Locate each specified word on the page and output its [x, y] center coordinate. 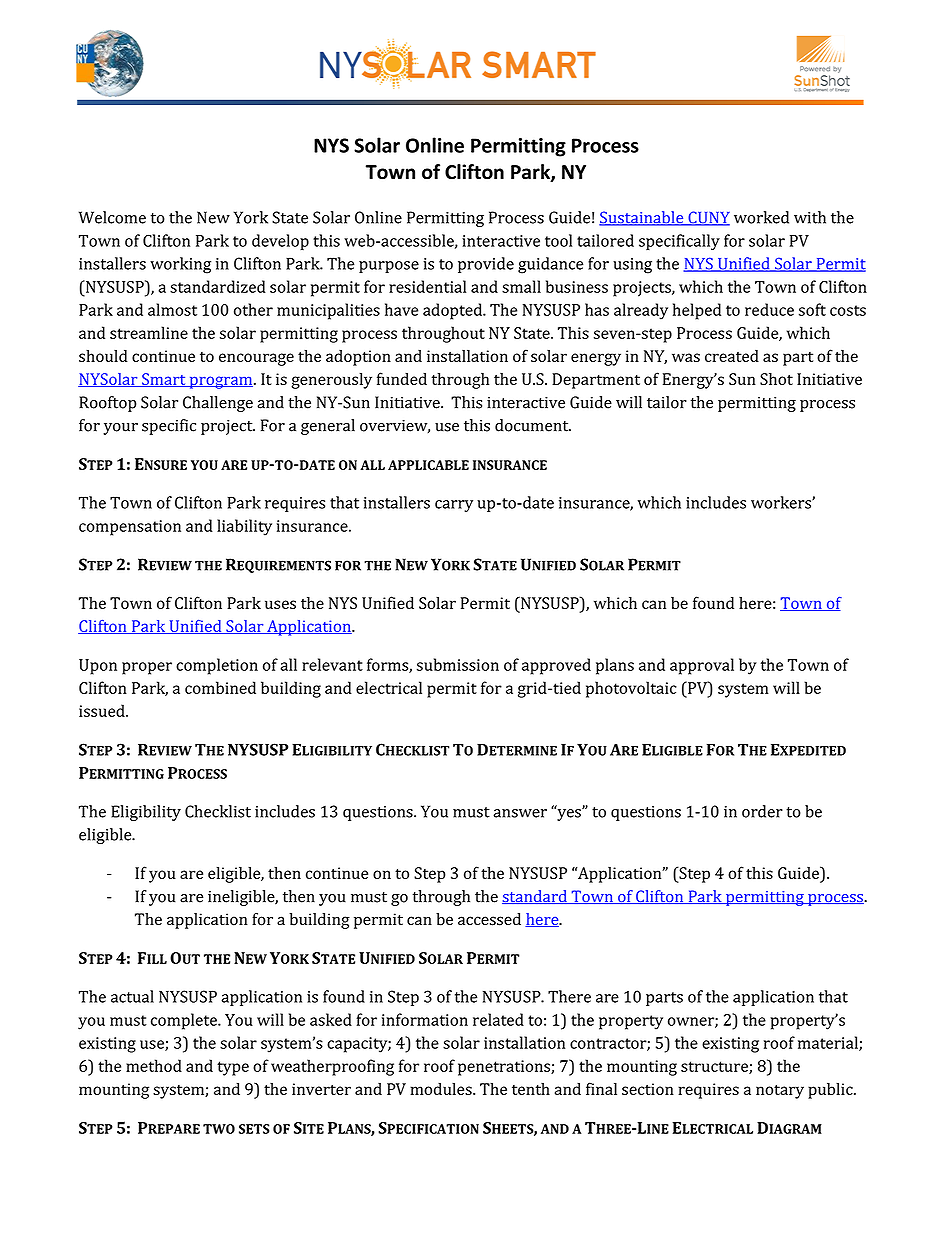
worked [761, 217]
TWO [219, 1129]
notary [780, 1091]
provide [486, 265]
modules [442, 1089]
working [180, 265]
